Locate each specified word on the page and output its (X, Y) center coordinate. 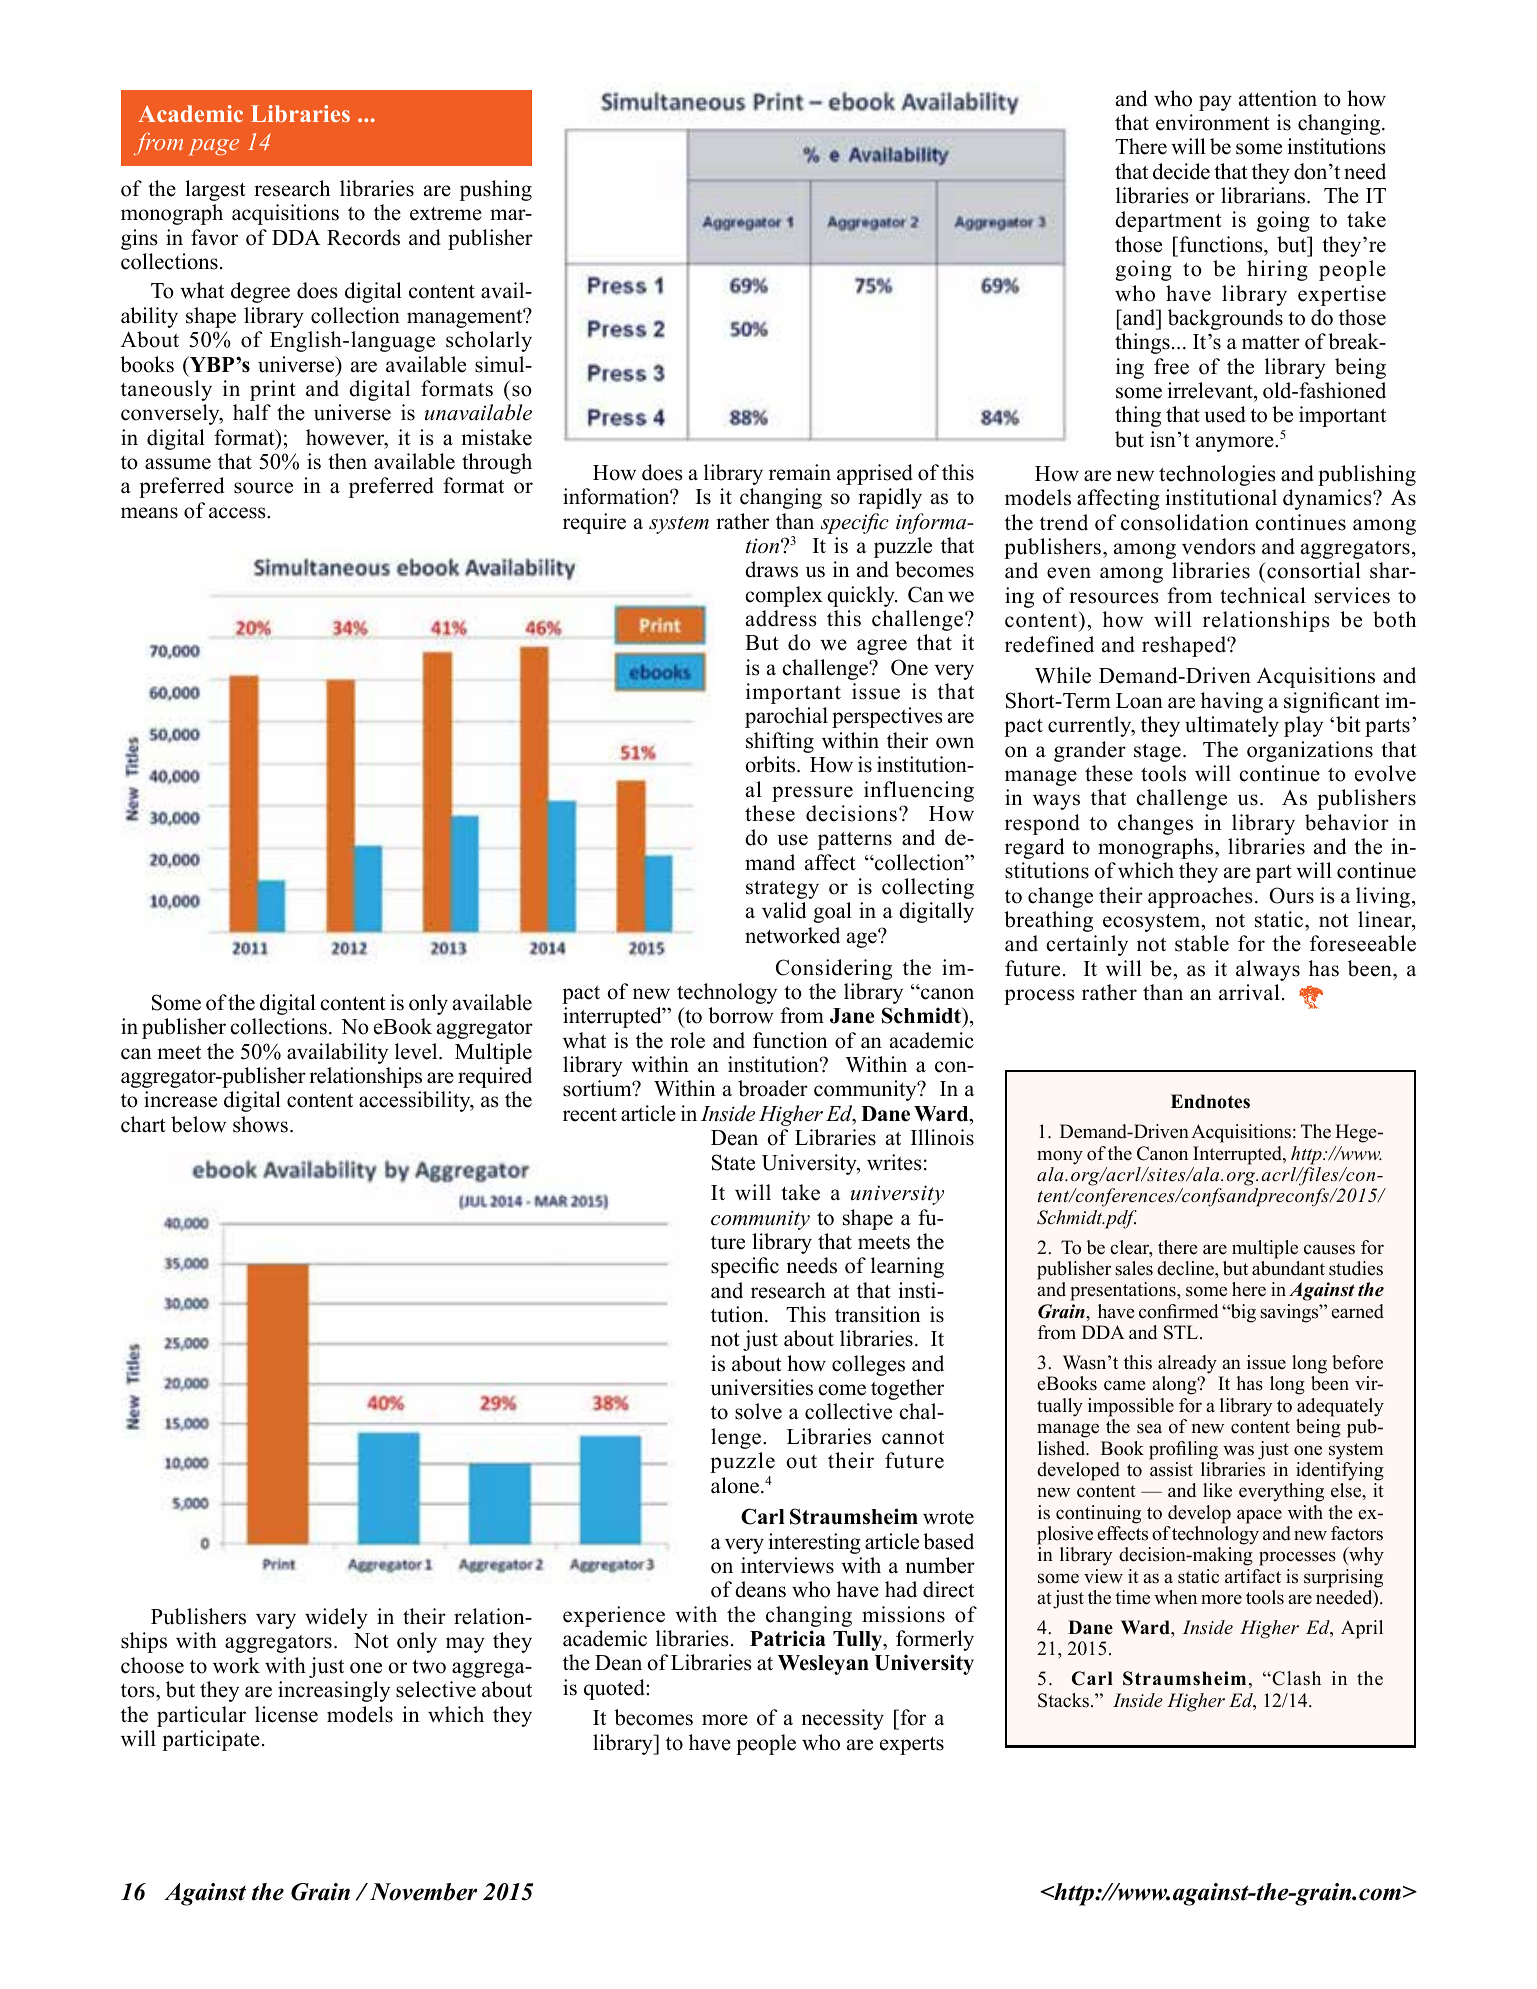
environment (1213, 122)
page (214, 147)
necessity (843, 1719)
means (149, 513)
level (417, 1051)
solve (758, 1411)
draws (771, 569)
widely (336, 1618)
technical (1263, 595)
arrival (1249, 992)
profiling (1183, 1450)
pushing (496, 190)
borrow (741, 1015)
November (423, 1892)
